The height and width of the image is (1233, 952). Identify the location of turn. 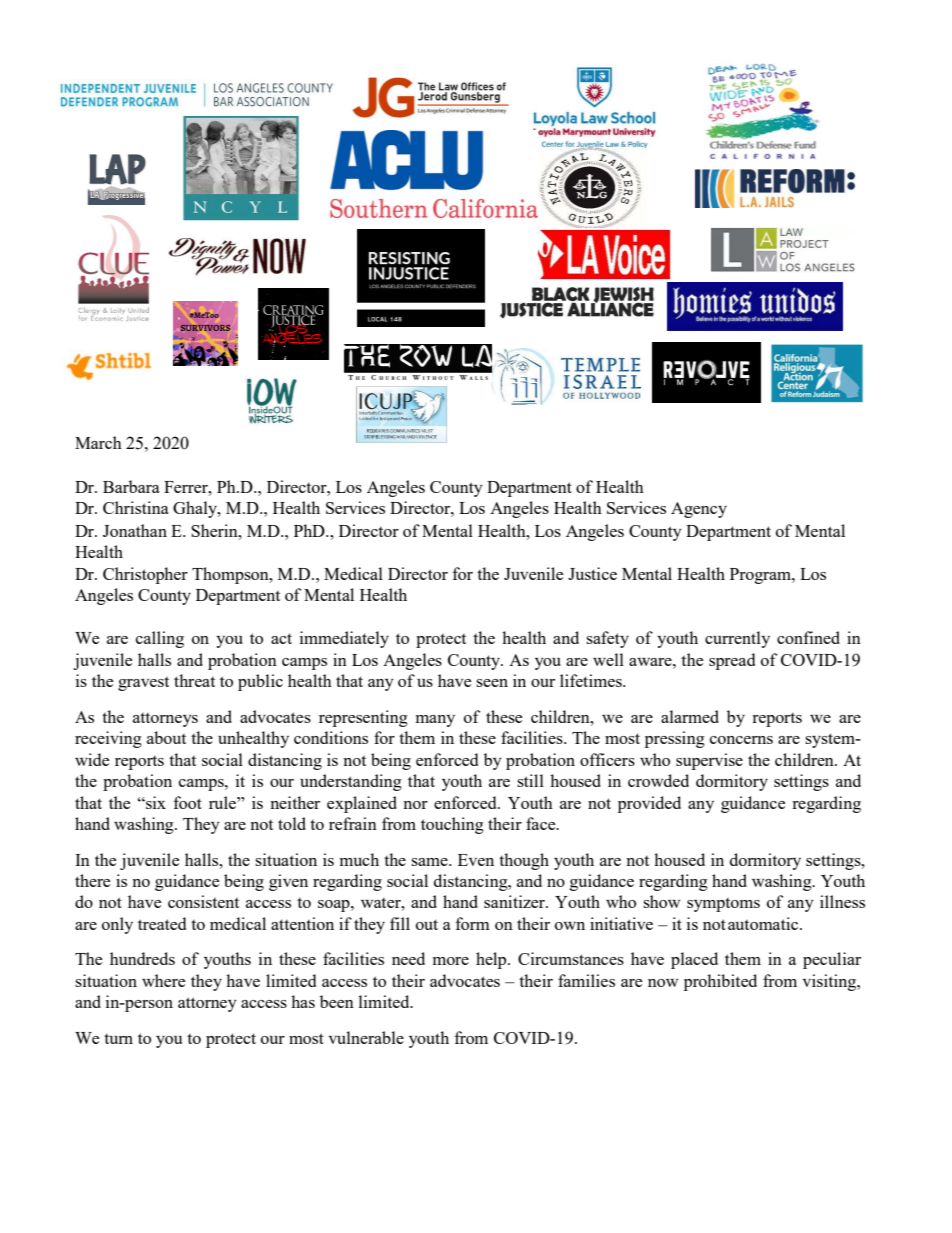
(118, 1039).
